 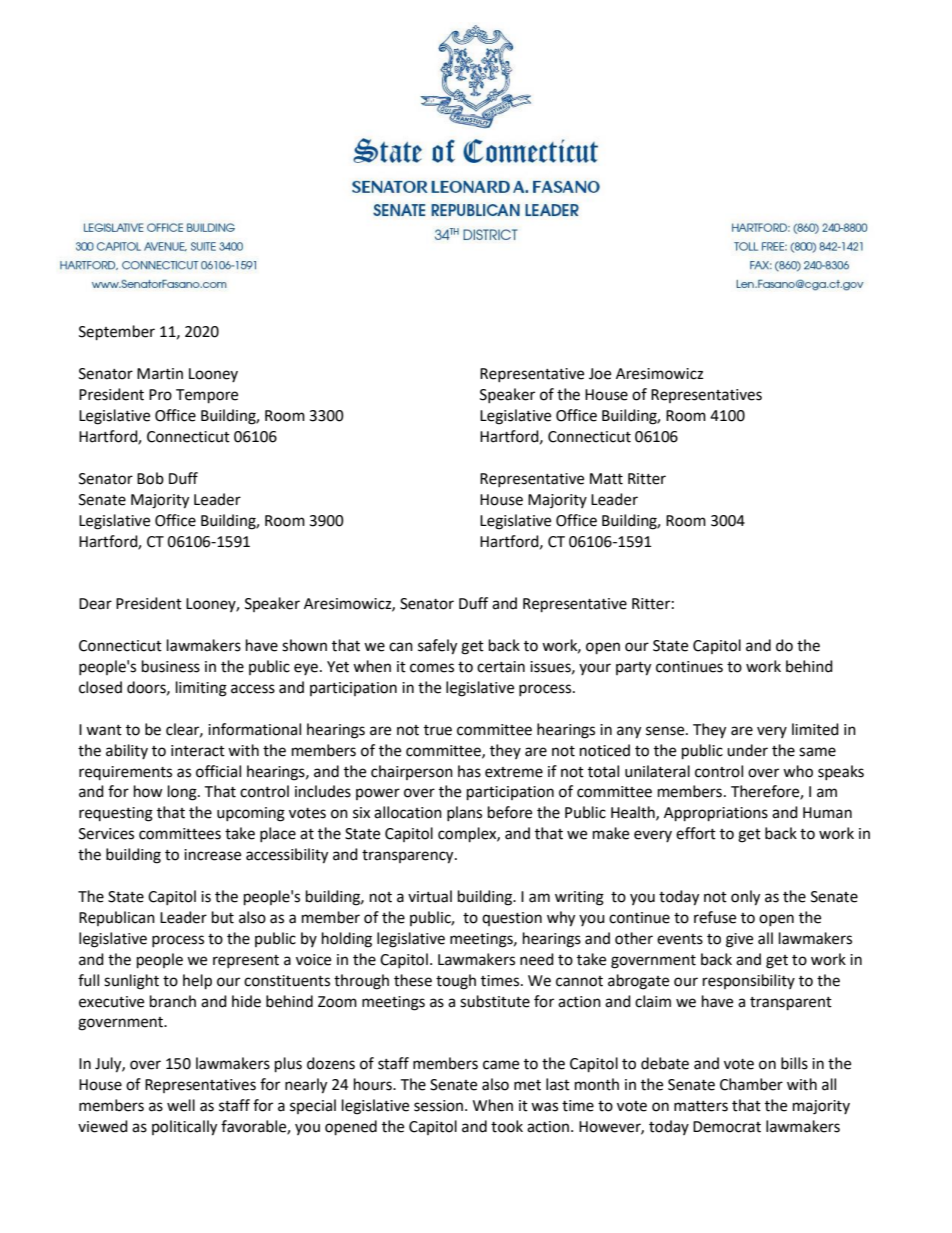 What do you see at coordinates (160, 374) in the screenshot?
I see `Martin` at bounding box center [160, 374].
